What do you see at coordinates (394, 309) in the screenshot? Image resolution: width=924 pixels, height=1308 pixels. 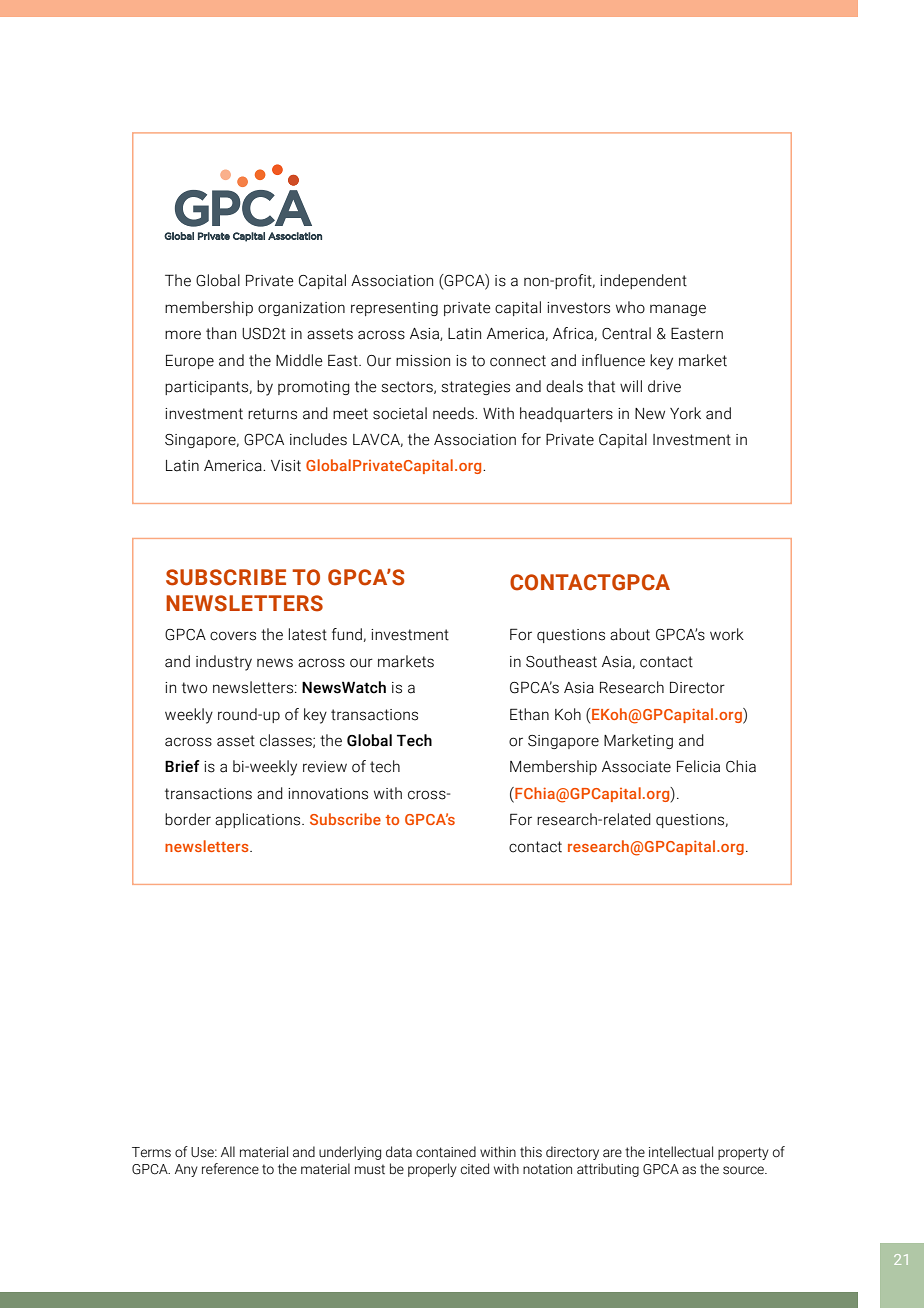 I see `representing` at bounding box center [394, 309].
